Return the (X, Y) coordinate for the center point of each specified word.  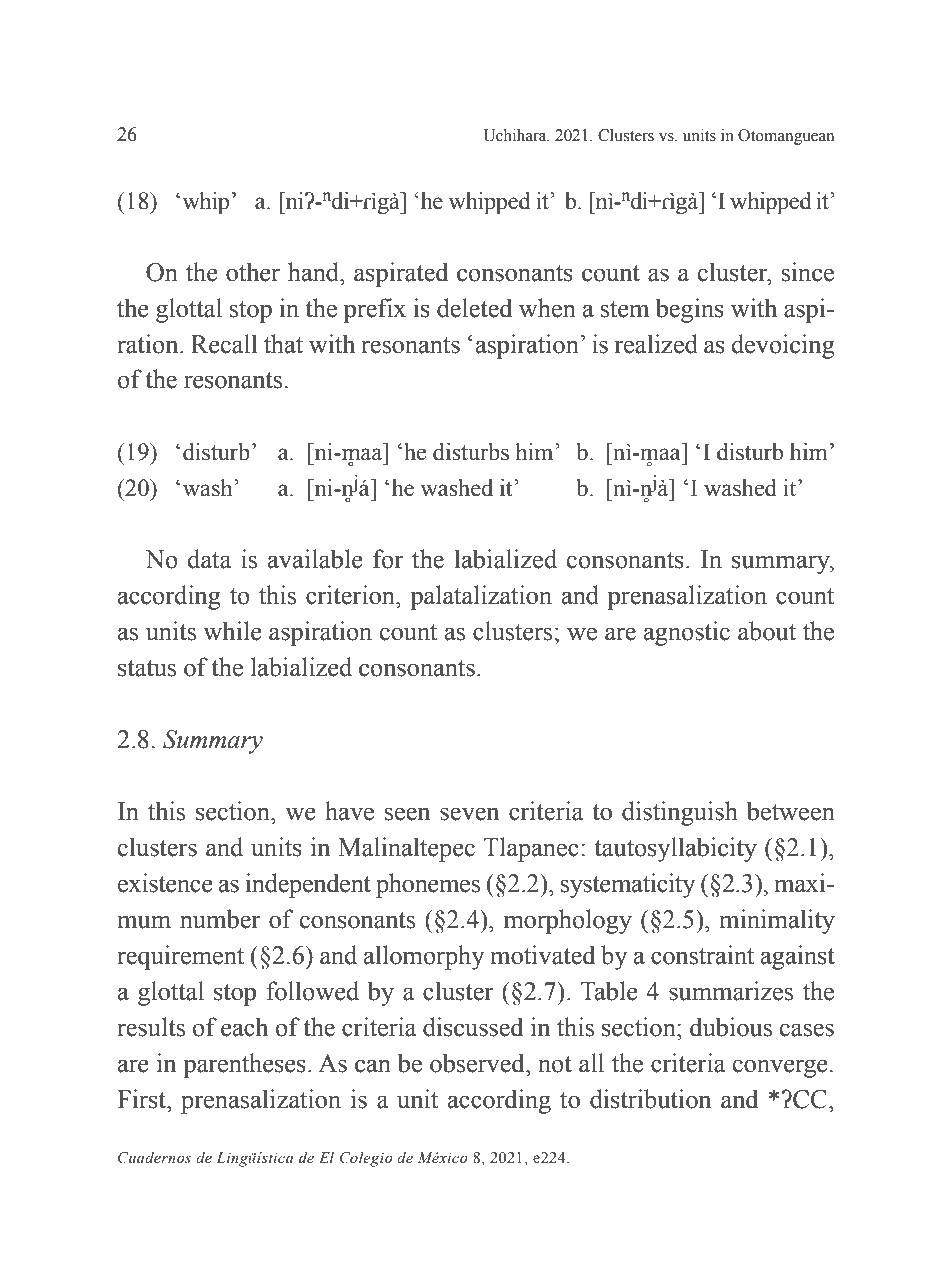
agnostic (687, 633)
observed (478, 1063)
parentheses (244, 1065)
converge (780, 1068)
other (253, 272)
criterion (351, 595)
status (147, 668)
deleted (474, 308)
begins (690, 310)
